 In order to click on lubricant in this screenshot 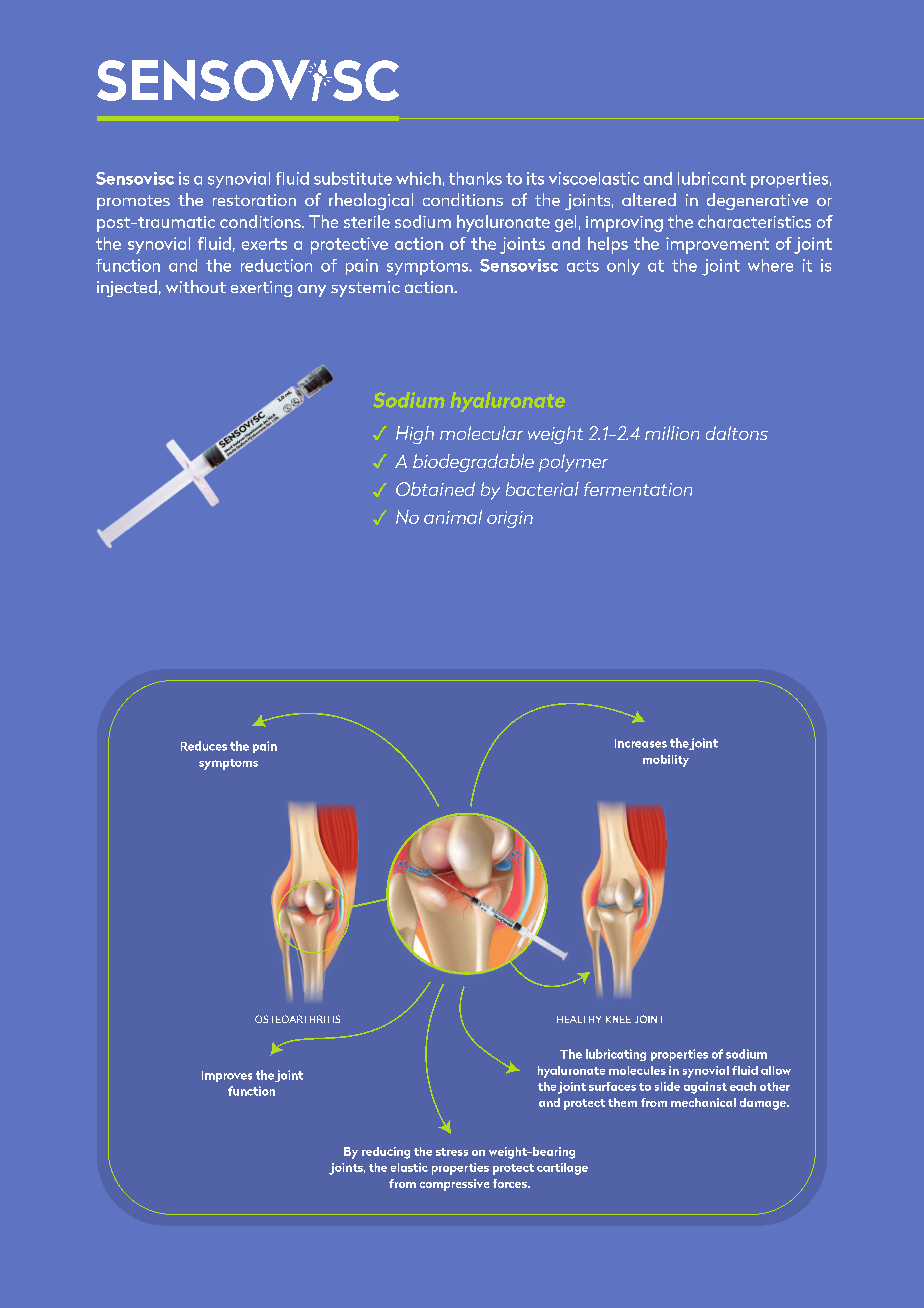, I will do `click(712, 178)`.
